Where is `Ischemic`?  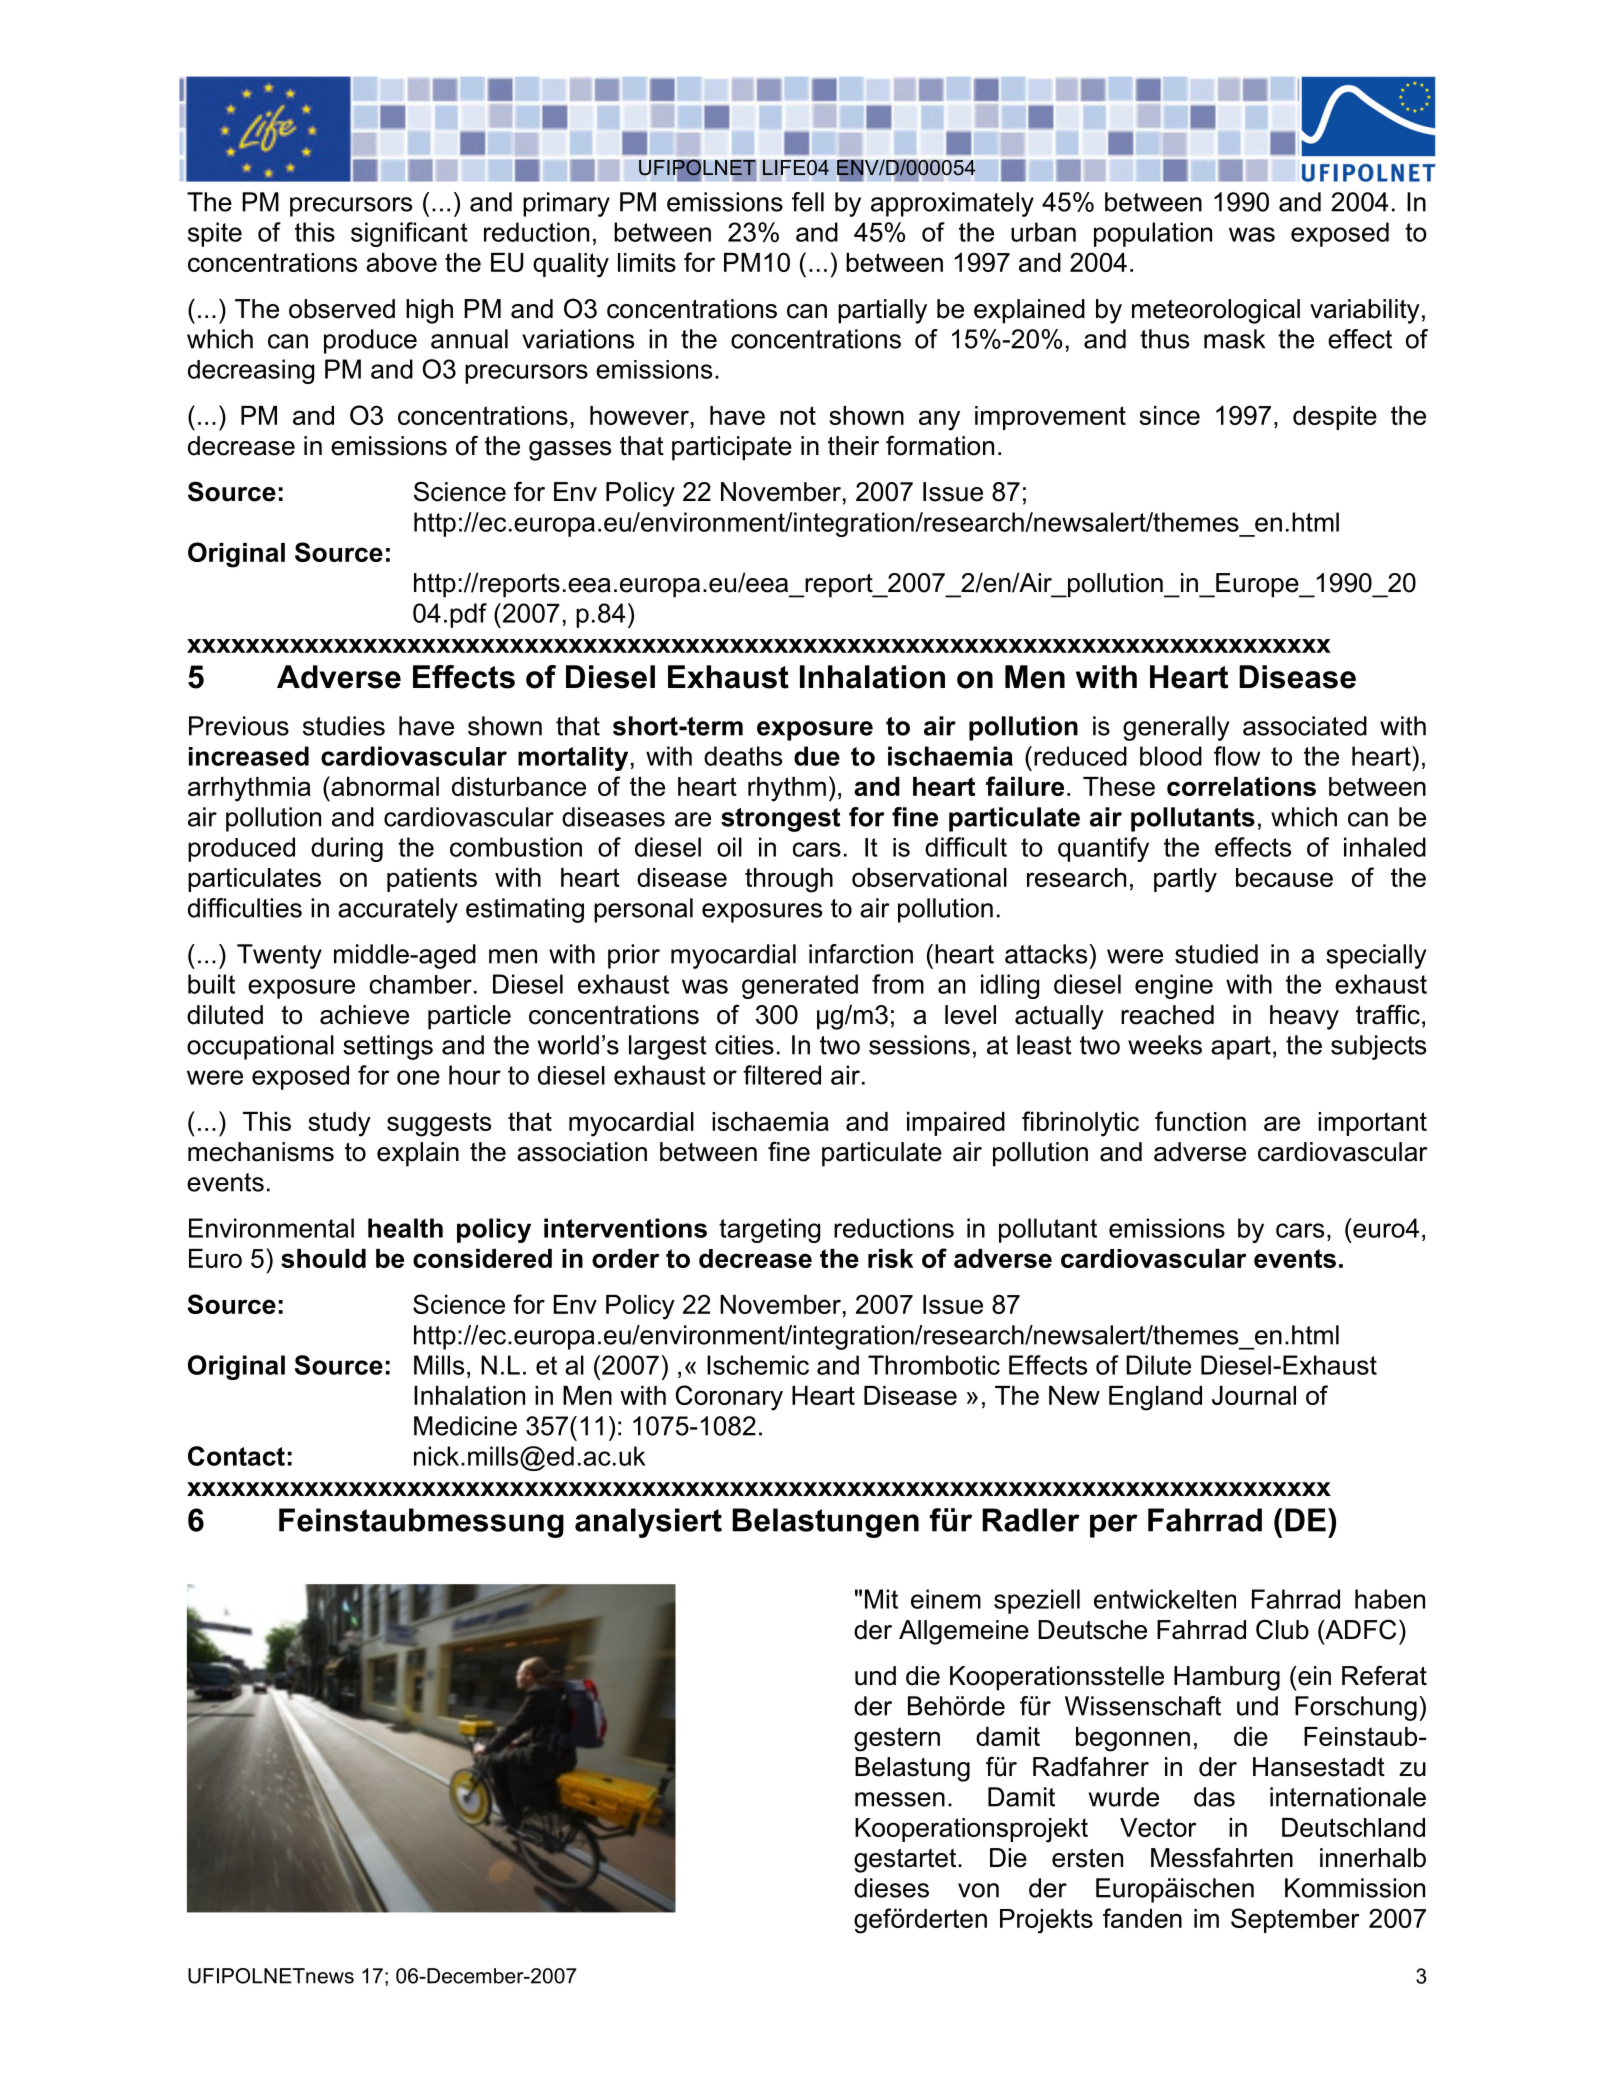
Ischemic is located at coordinates (758, 1365).
